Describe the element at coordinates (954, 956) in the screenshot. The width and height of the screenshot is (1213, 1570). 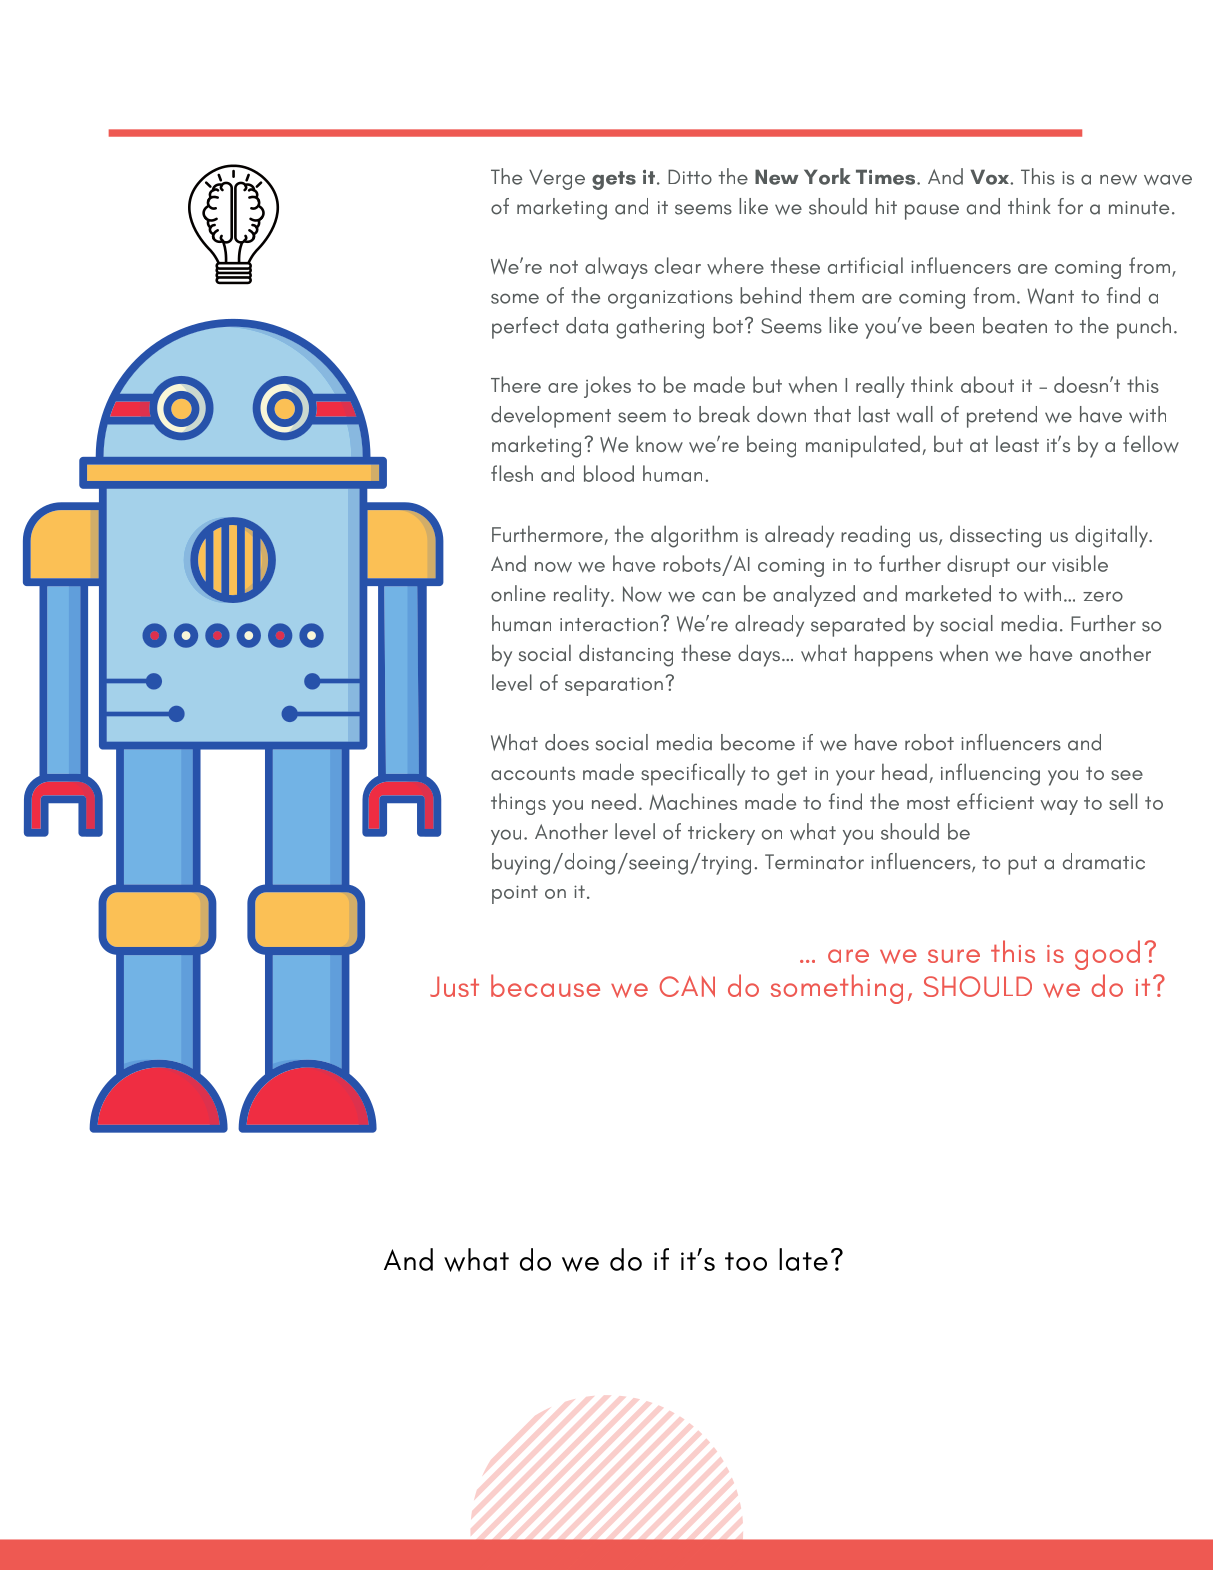
I see `sure` at that location.
